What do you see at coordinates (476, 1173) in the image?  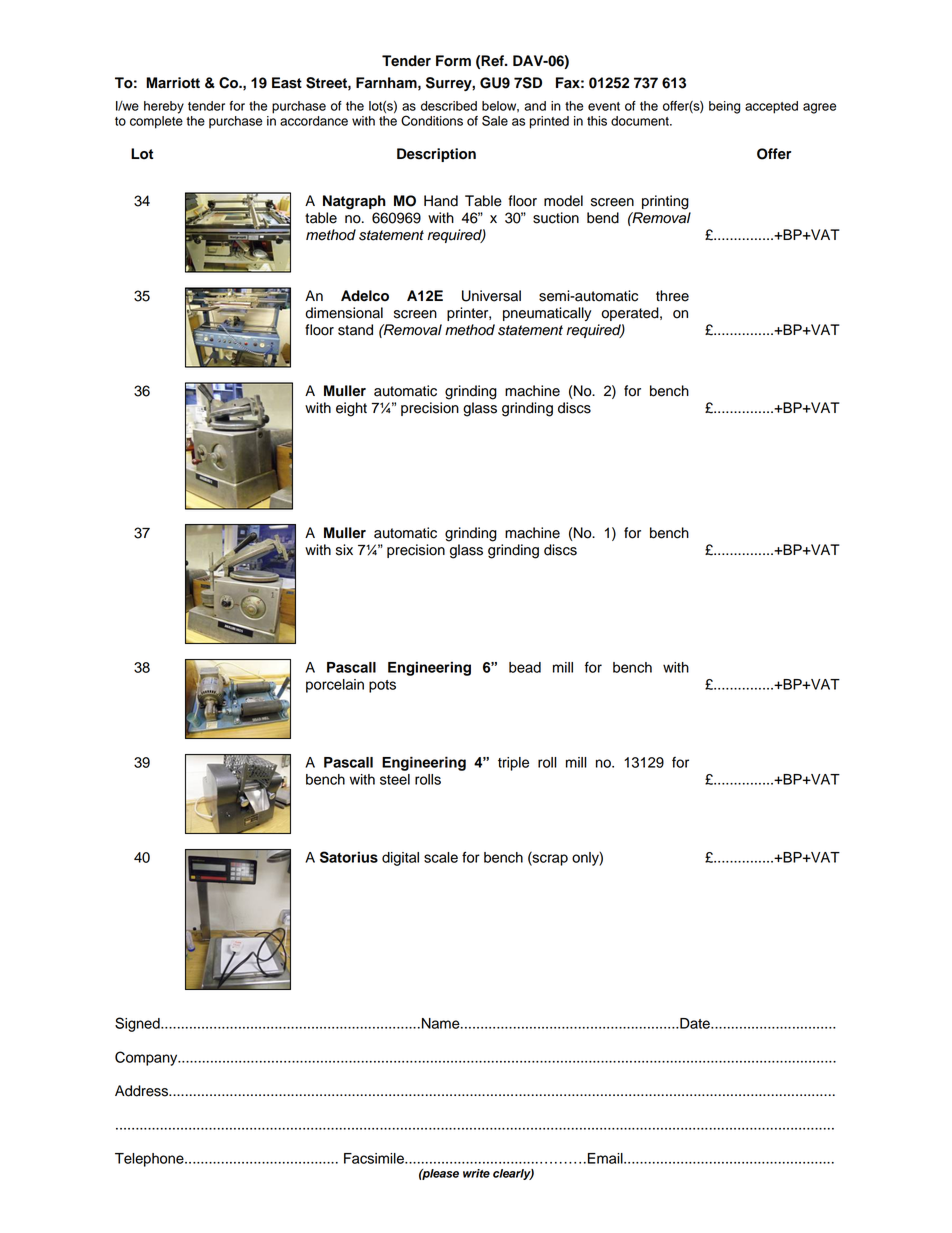 I see `write` at bounding box center [476, 1173].
